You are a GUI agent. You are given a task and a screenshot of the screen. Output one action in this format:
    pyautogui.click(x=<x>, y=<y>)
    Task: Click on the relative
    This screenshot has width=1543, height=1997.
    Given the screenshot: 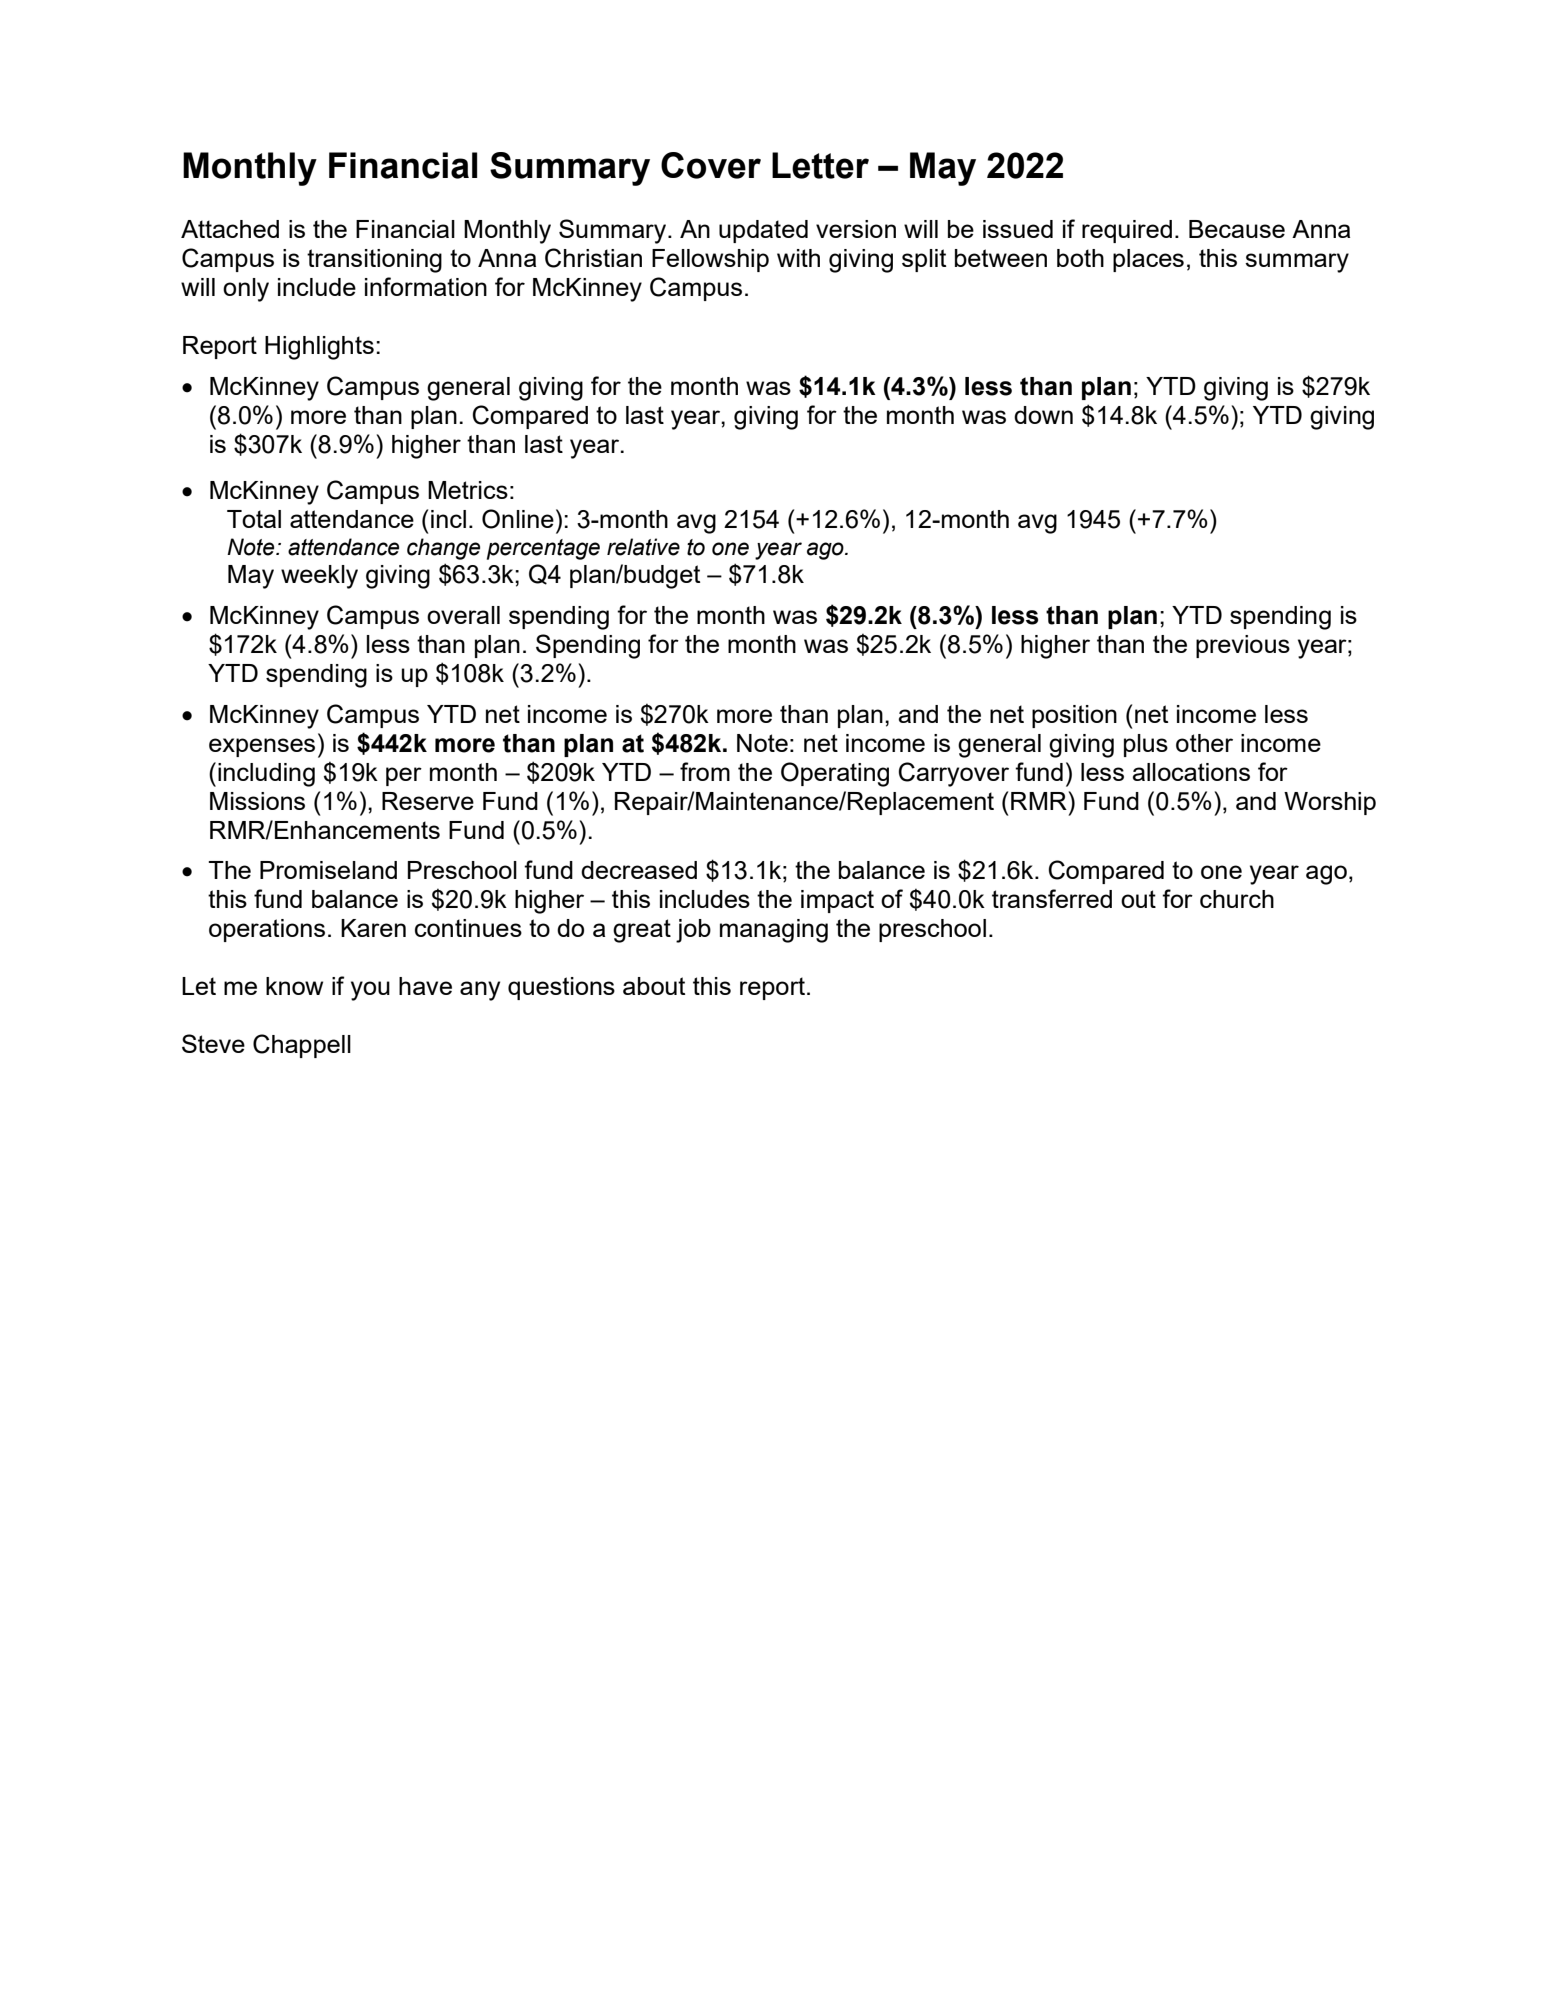 What is the action you would take?
    pyautogui.click(x=643, y=547)
